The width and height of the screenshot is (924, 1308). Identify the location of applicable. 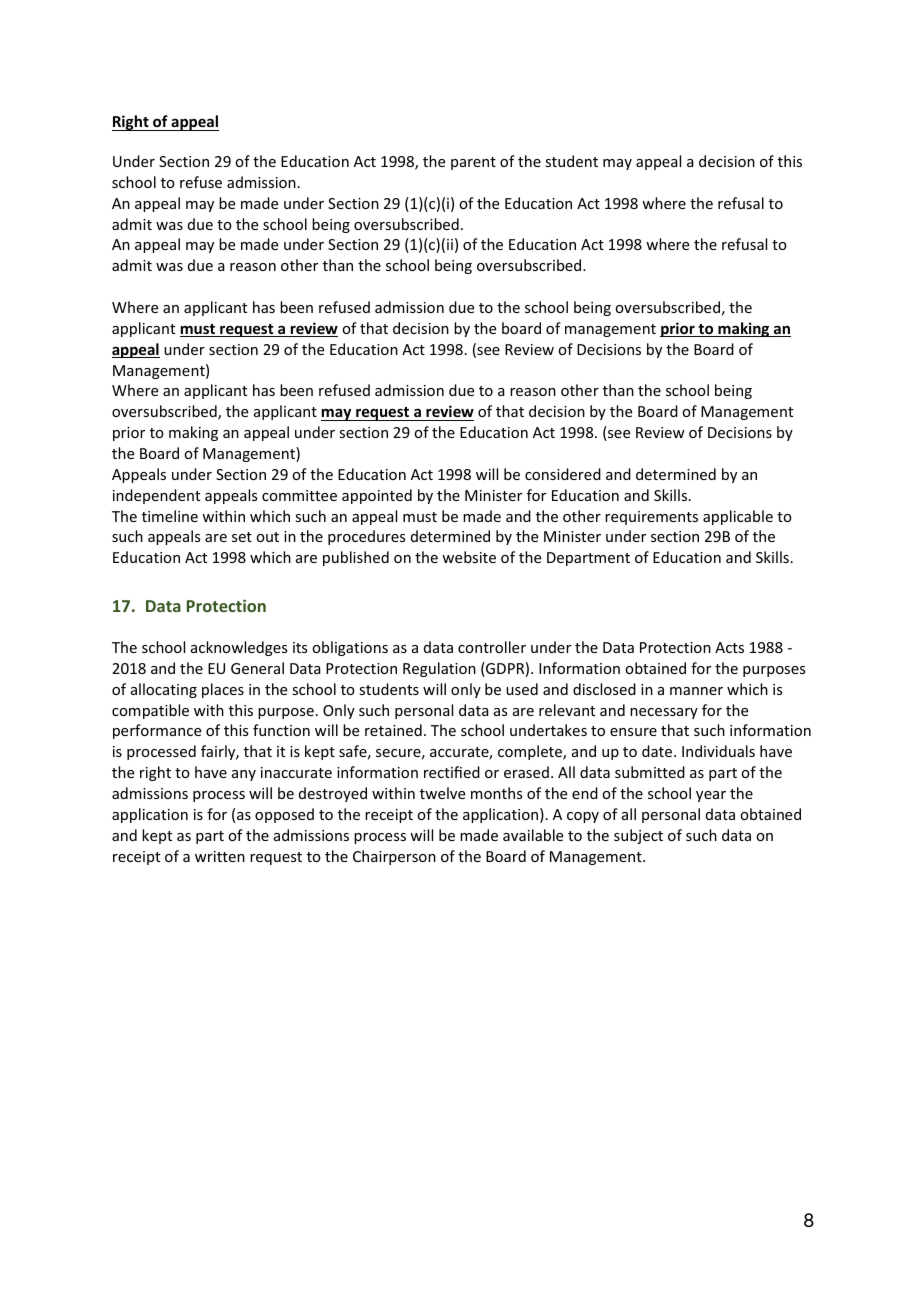
(738, 517).
